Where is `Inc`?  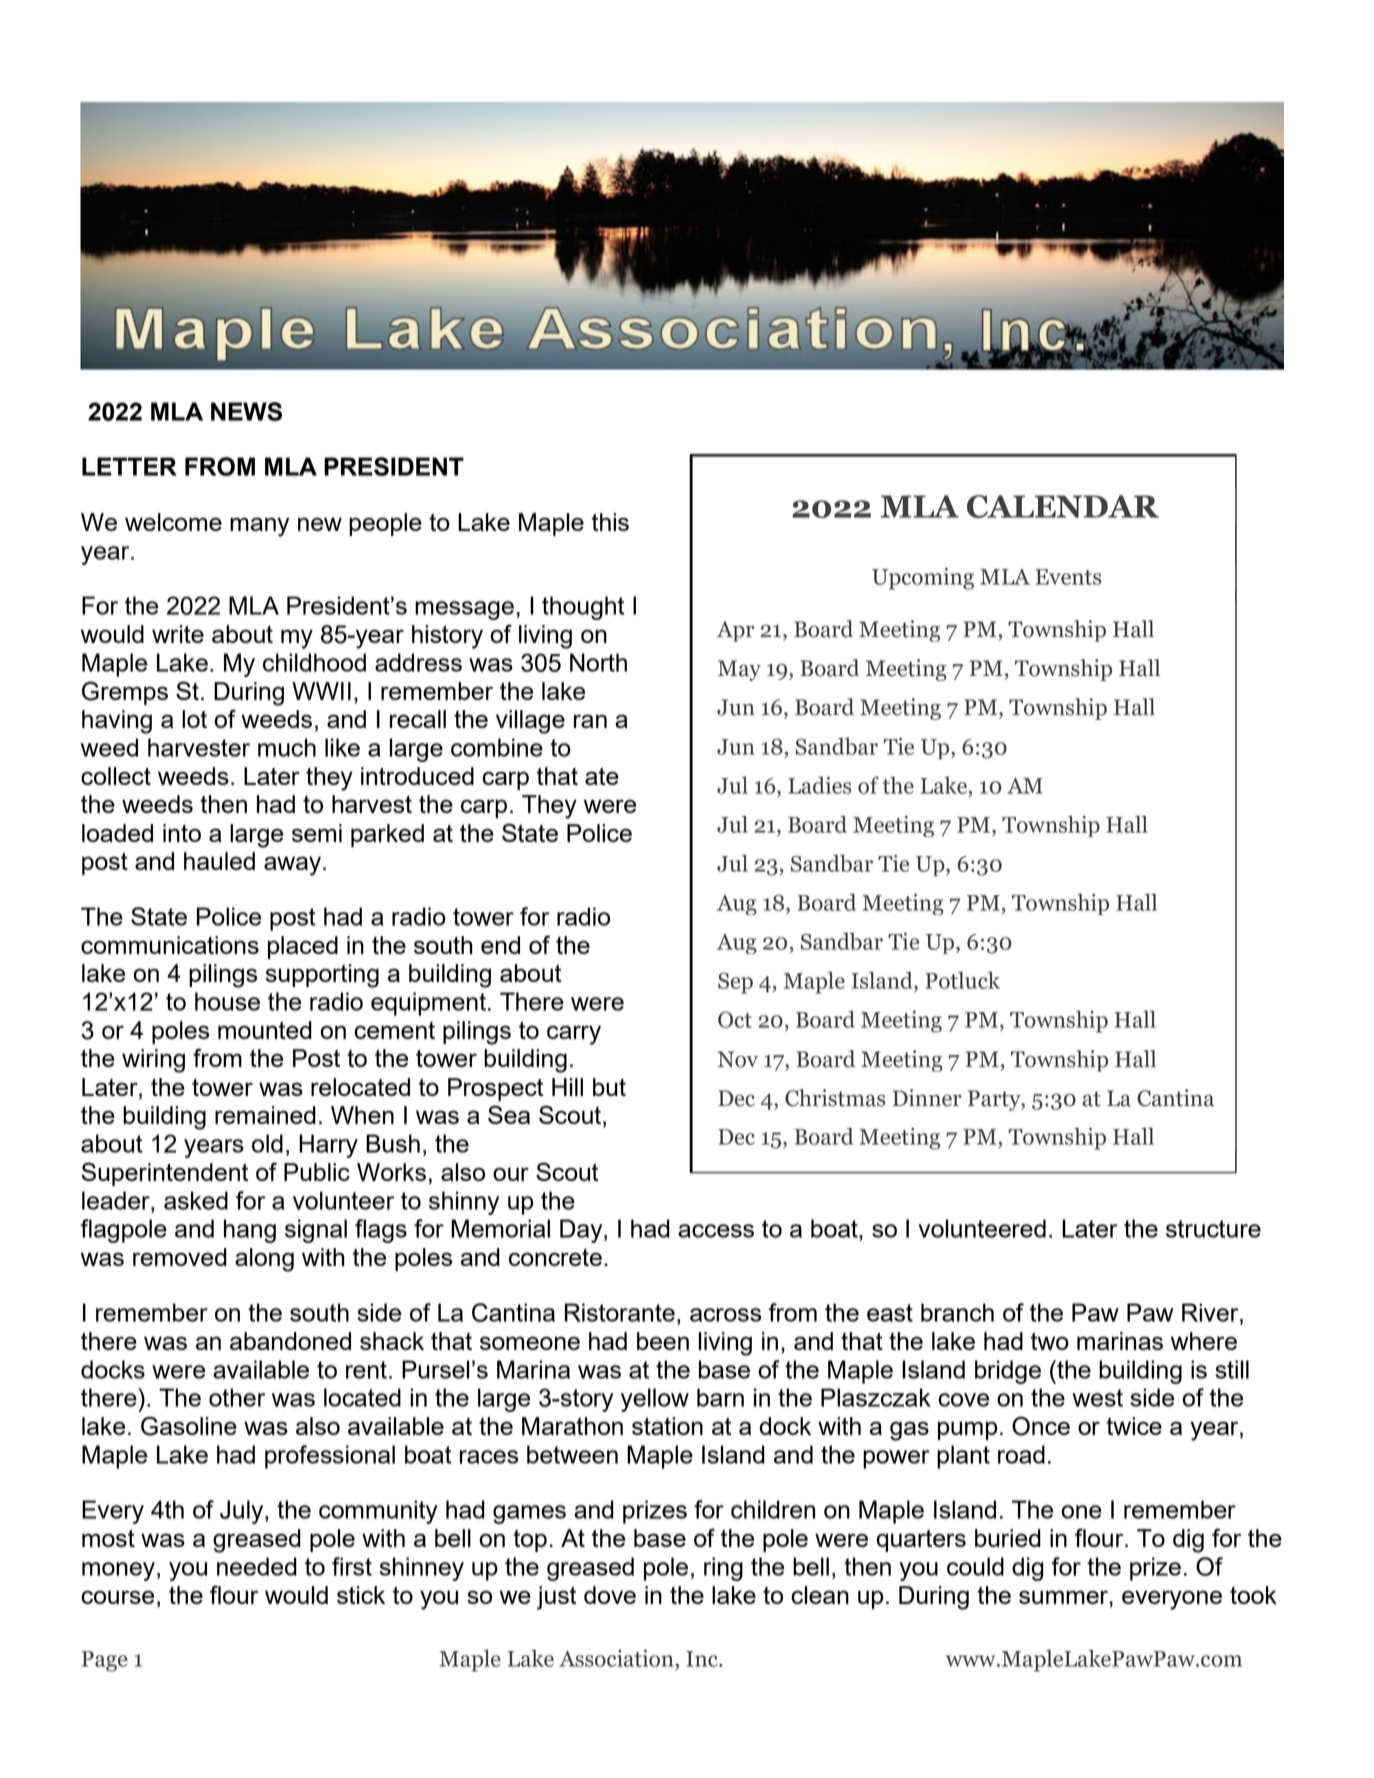 Inc is located at coordinates (703, 1659).
